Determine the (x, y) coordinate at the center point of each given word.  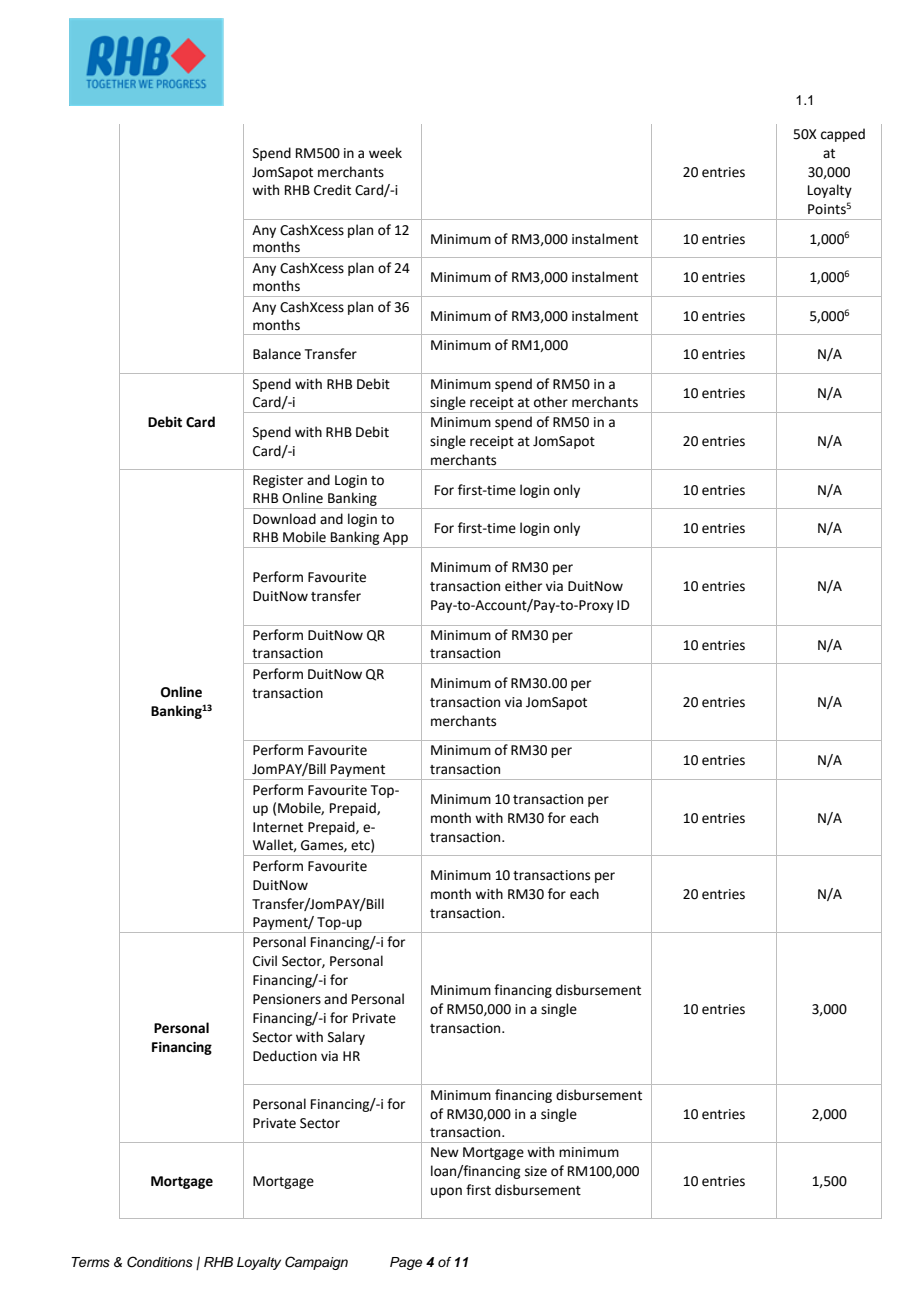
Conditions (160, 1262)
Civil (265, 961)
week (385, 153)
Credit (332, 190)
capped (843, 135)
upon (446, 1192)
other (551, 402)
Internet (278, 827)
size (536, 1171)
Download (284, 519)
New (445, 1152)
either (523, 586)
